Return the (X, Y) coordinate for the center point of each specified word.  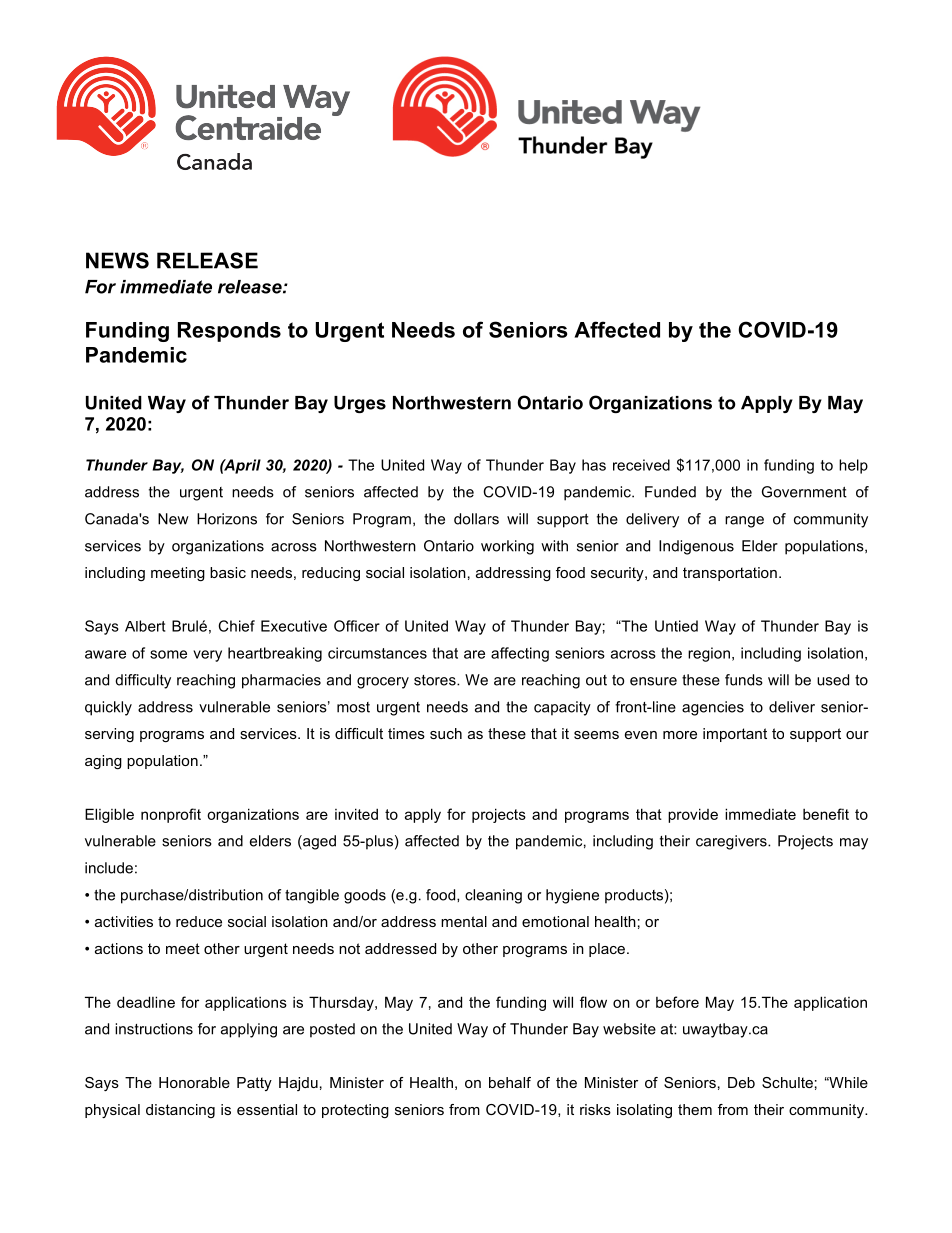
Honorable (194, 1082)
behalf (510, 1082)
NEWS (117, 260)
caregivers (732, 842)
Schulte (787, 1082)
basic (228, 572)
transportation (730, 574)
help (853, 466)
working (507, 547)
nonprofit (171, 815)
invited (356, 814)
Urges (360, 404)
